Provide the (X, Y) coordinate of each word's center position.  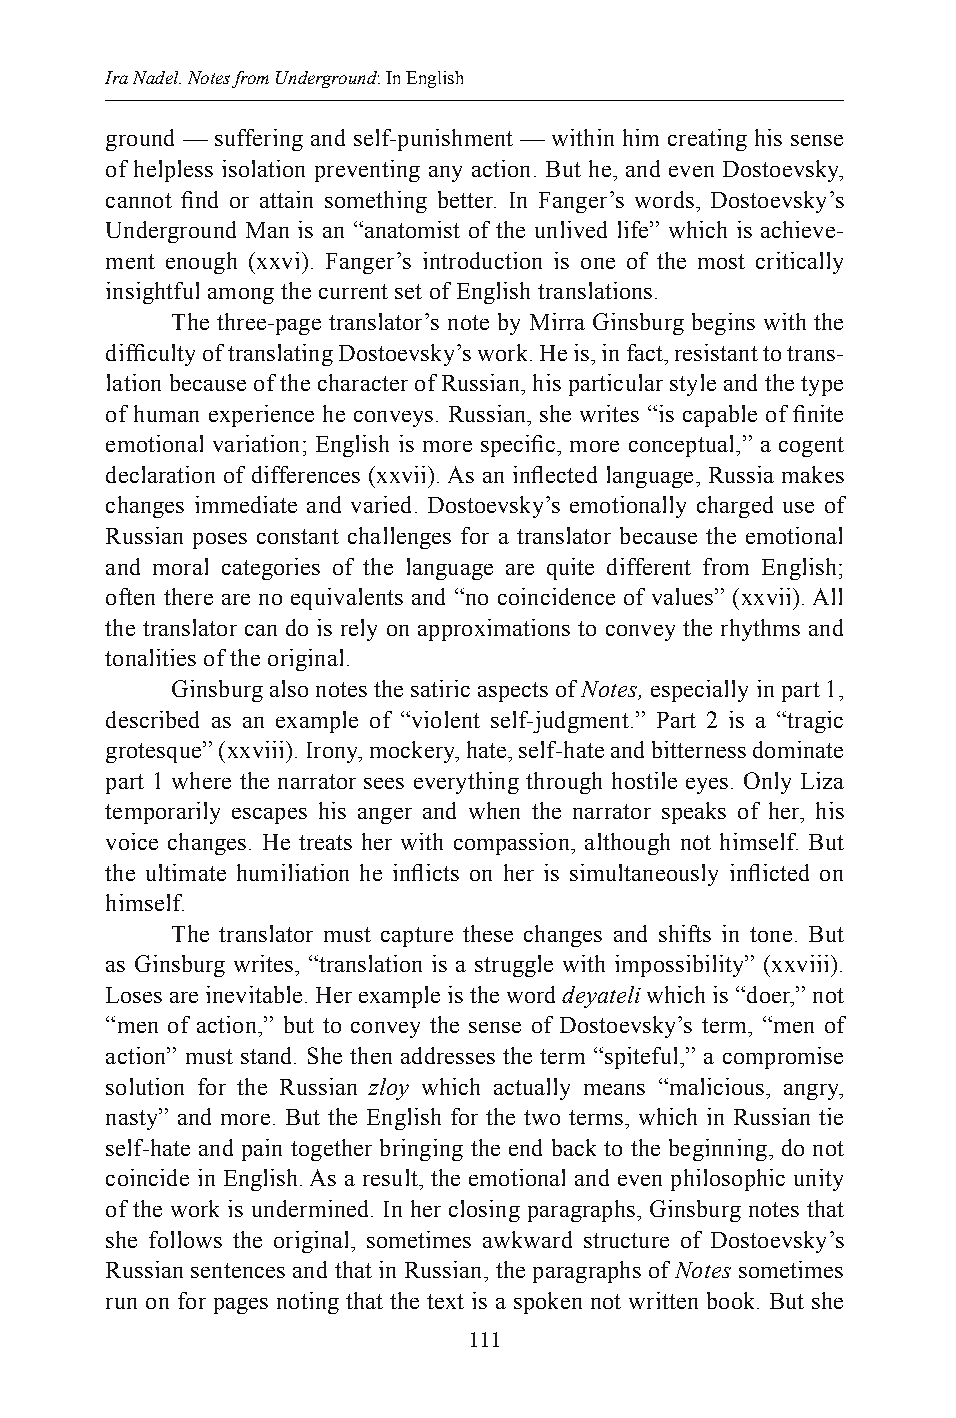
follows (185, 1239)
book (732, 1300)
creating (707, 140)
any (445, 174)
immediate (246, 504)
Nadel (157, 77)
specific (518, 446)
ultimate (186, 872)
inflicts (426, 872)
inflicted (769, 872)
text (445, 1301)
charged (735, 507)
